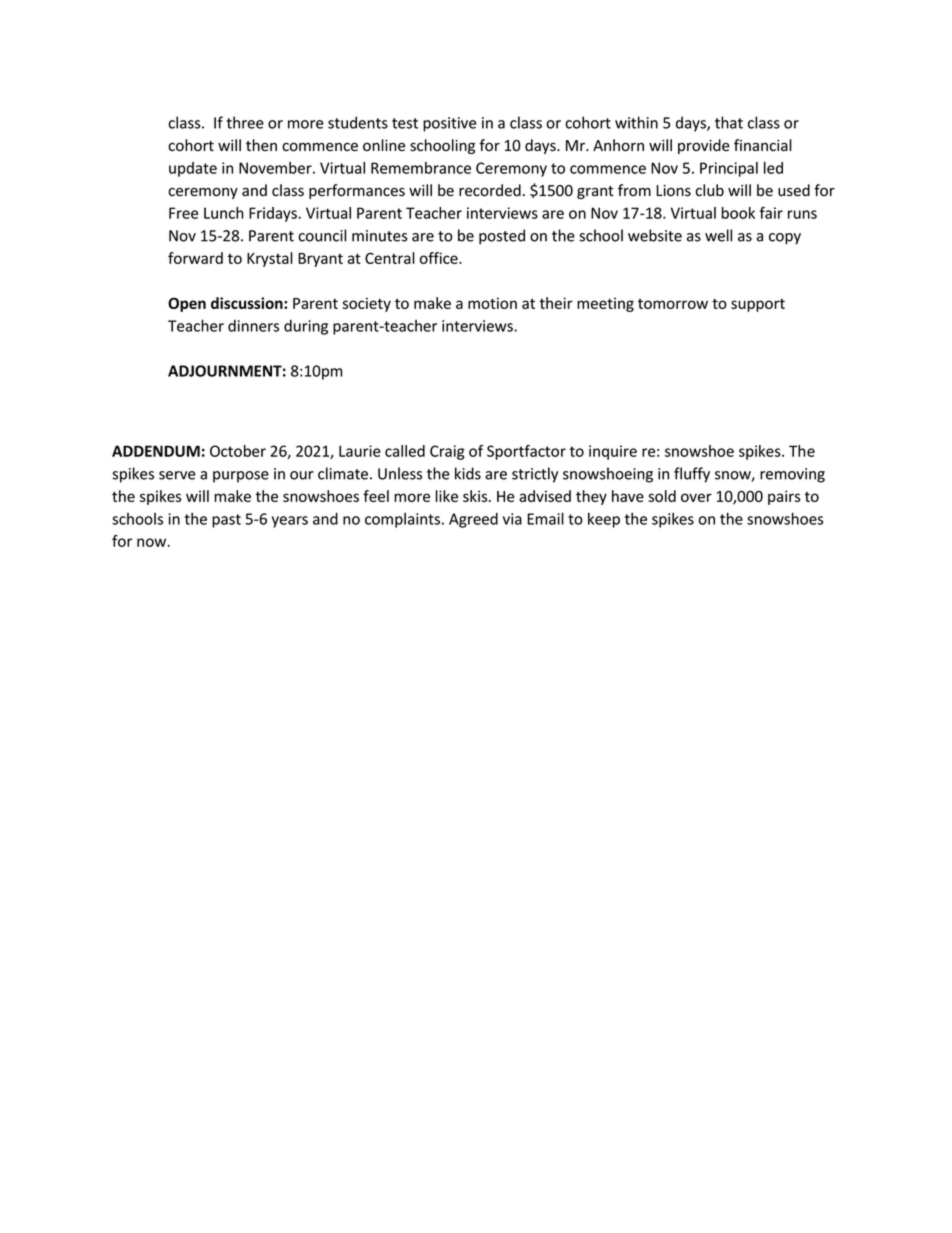 This document has width=952, height=1233. What do you see at coordinates (613, 452) in the document?
I see `inquire` at bounding box center [613, 452].
